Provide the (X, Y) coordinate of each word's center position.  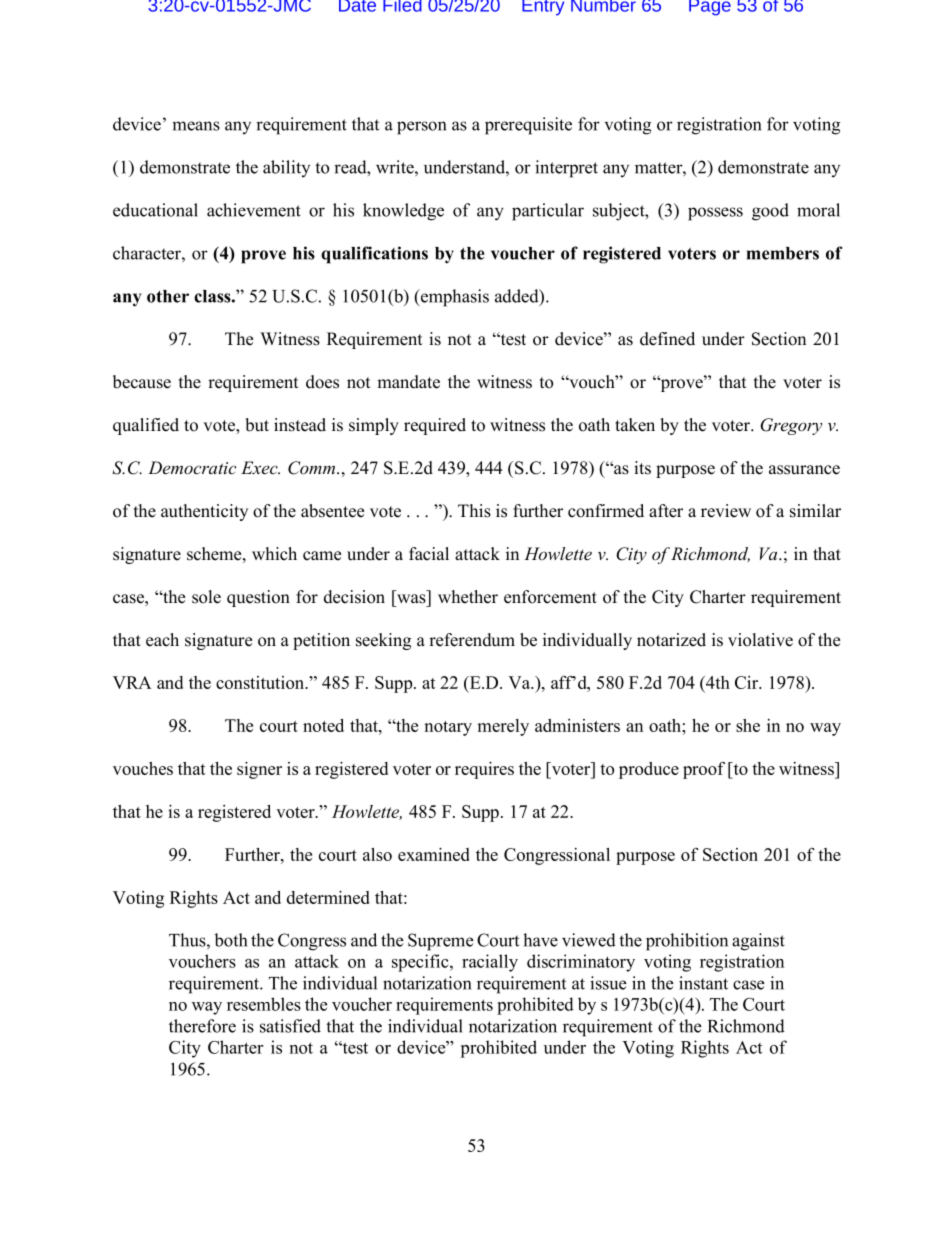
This (474, 511)
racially (490, 963)
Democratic (192, 468)
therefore (202, 1026)
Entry (543, 8)
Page (710, 8)
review (726, 511)
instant (703, 983)
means (196, 126)
